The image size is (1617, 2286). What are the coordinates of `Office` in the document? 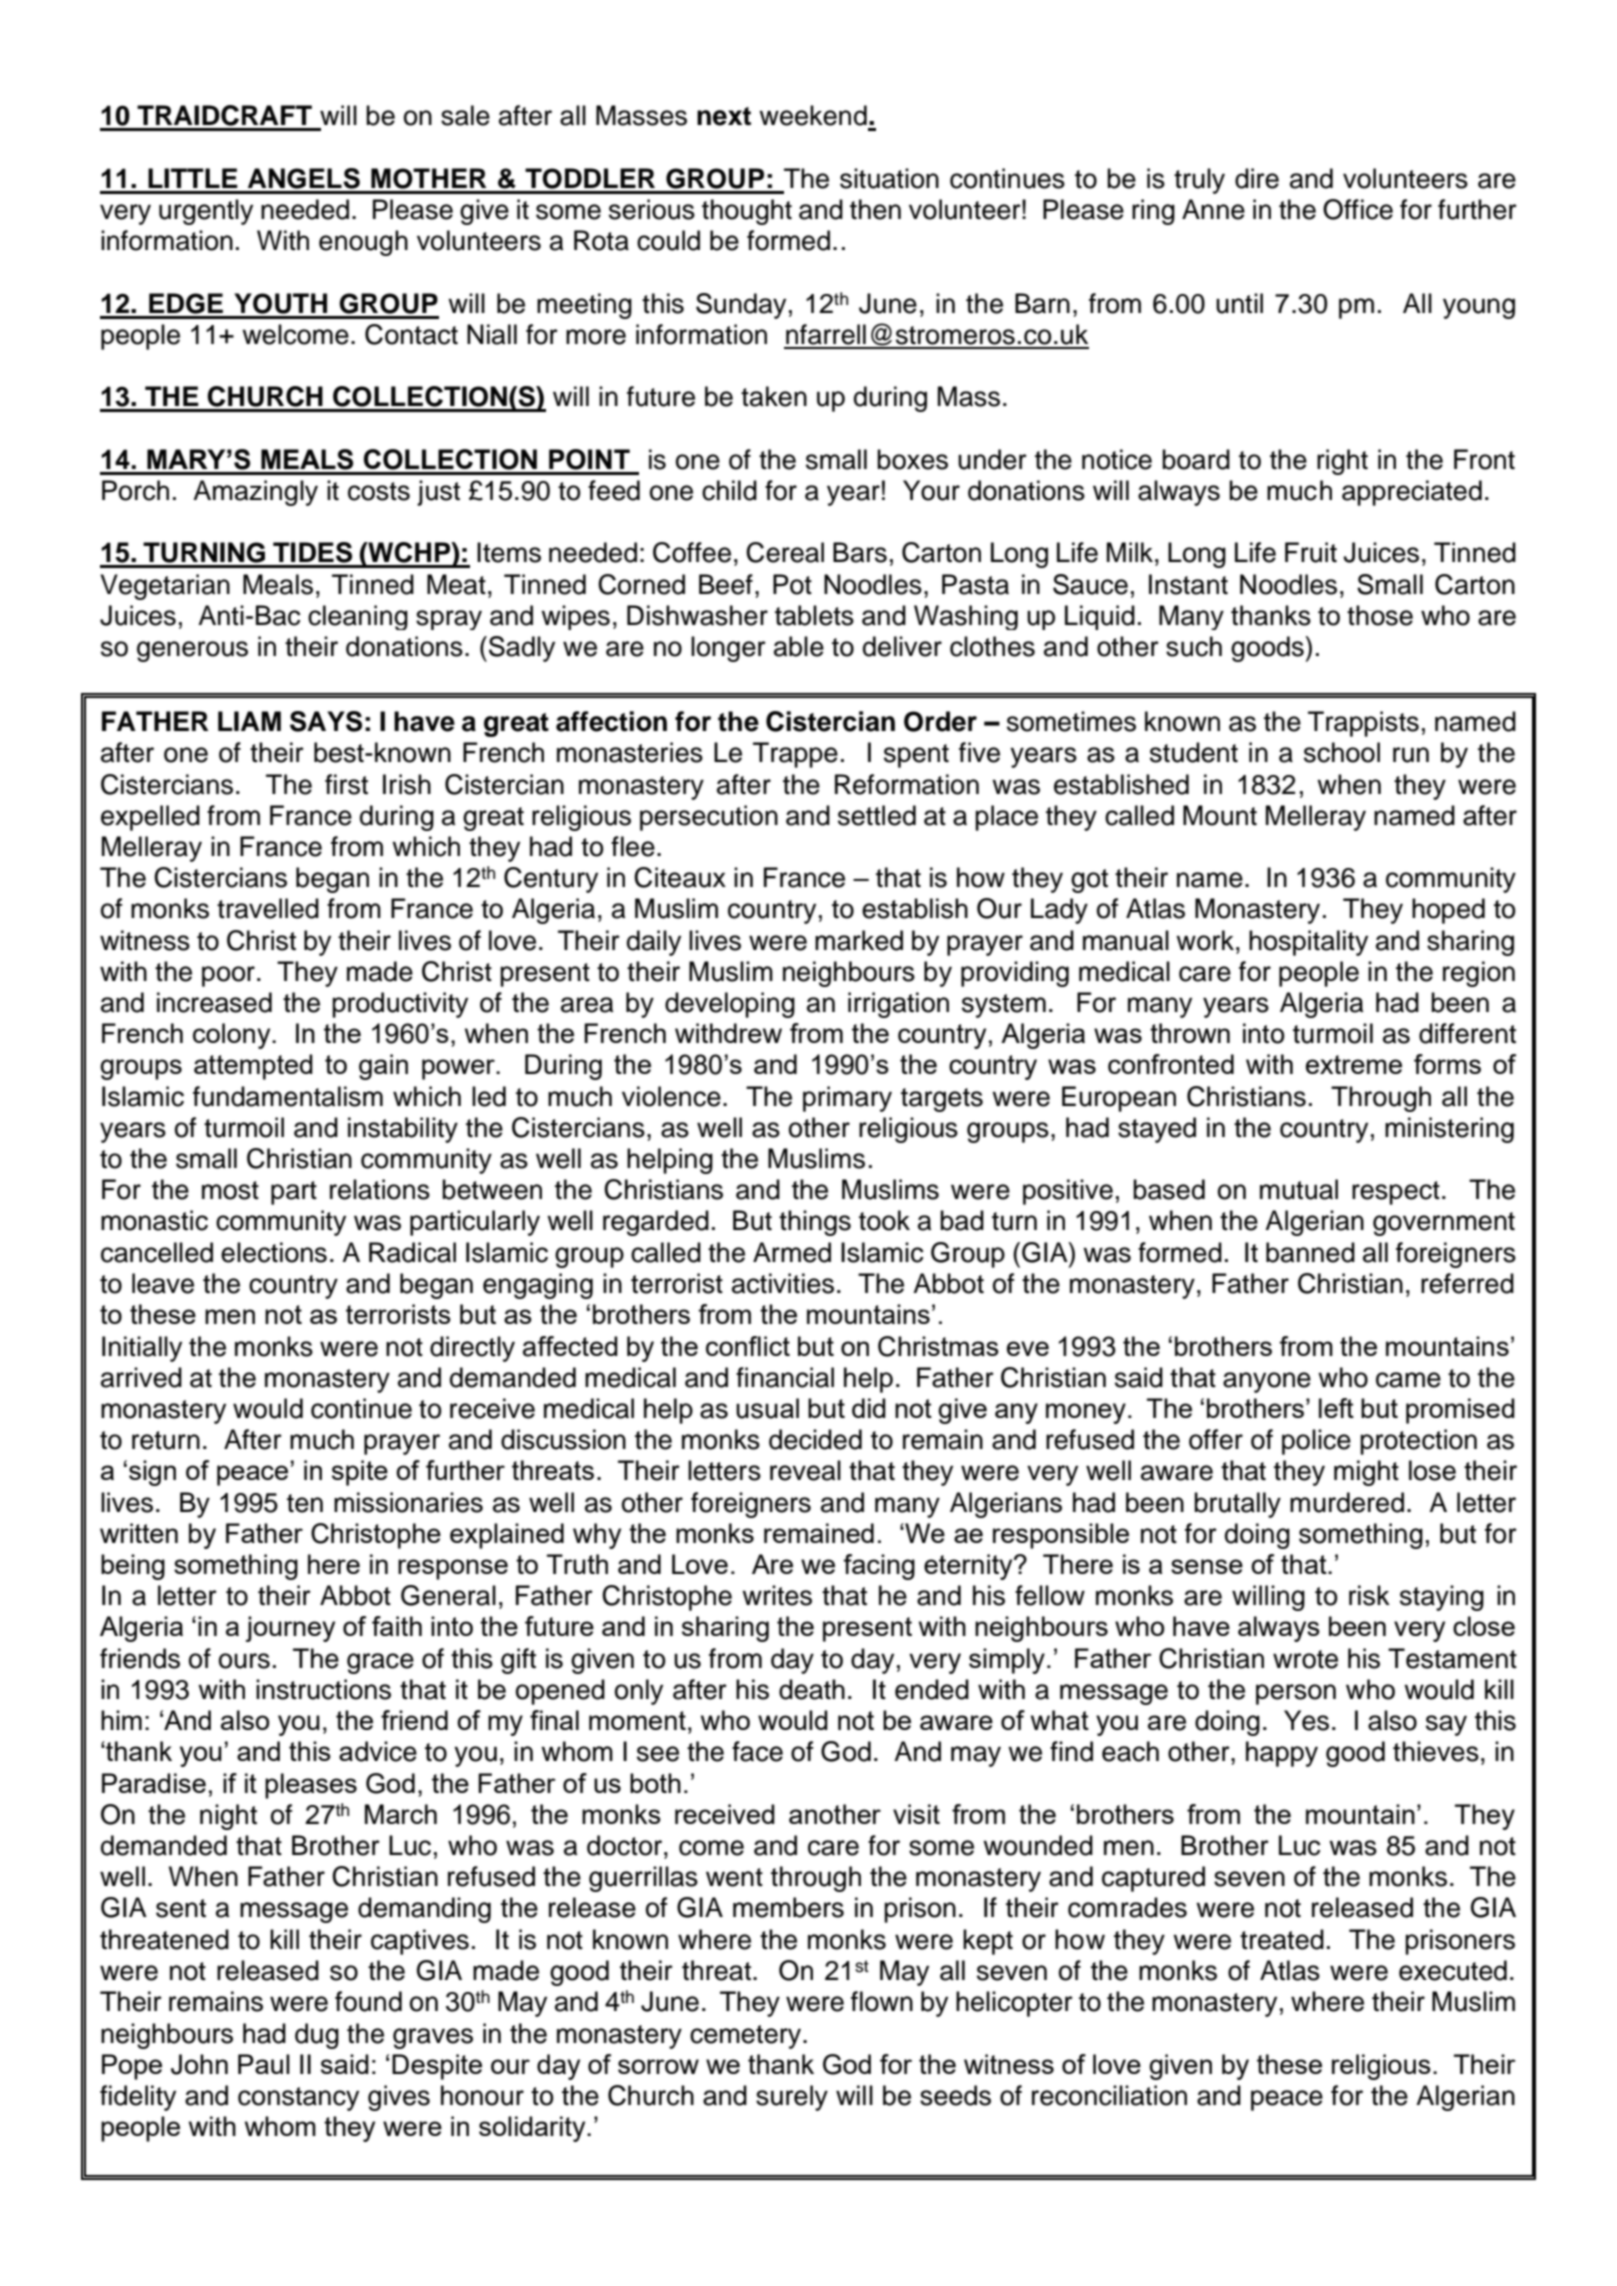 It's located at (1358, 209).
